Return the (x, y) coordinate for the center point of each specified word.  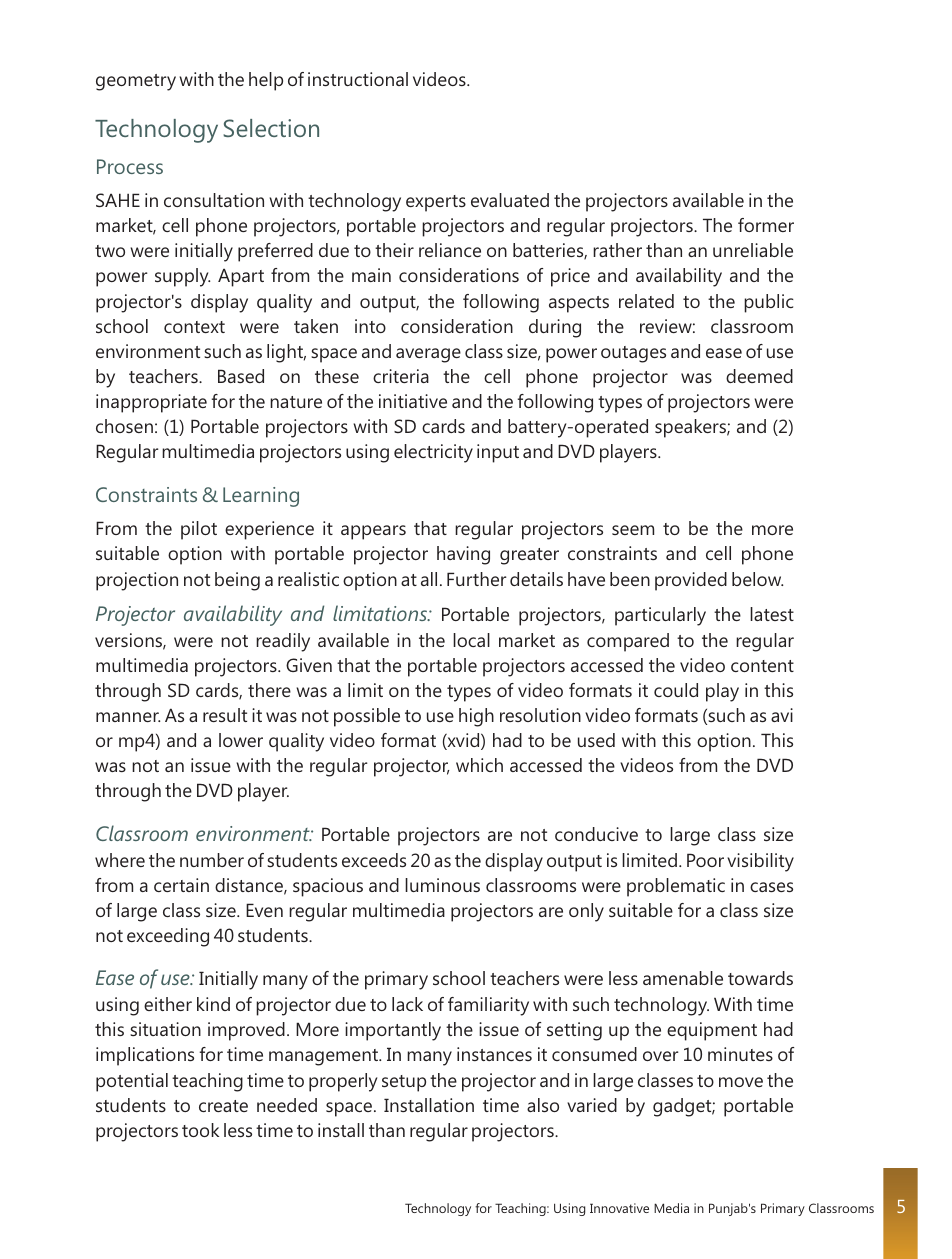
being (237, 581)
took (200, 1130)
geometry (136, 82)
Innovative (619, 1208)
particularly (660, 616)
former (766, 225)
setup (404, 1083)
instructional (358, 79)
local (471, 640)
